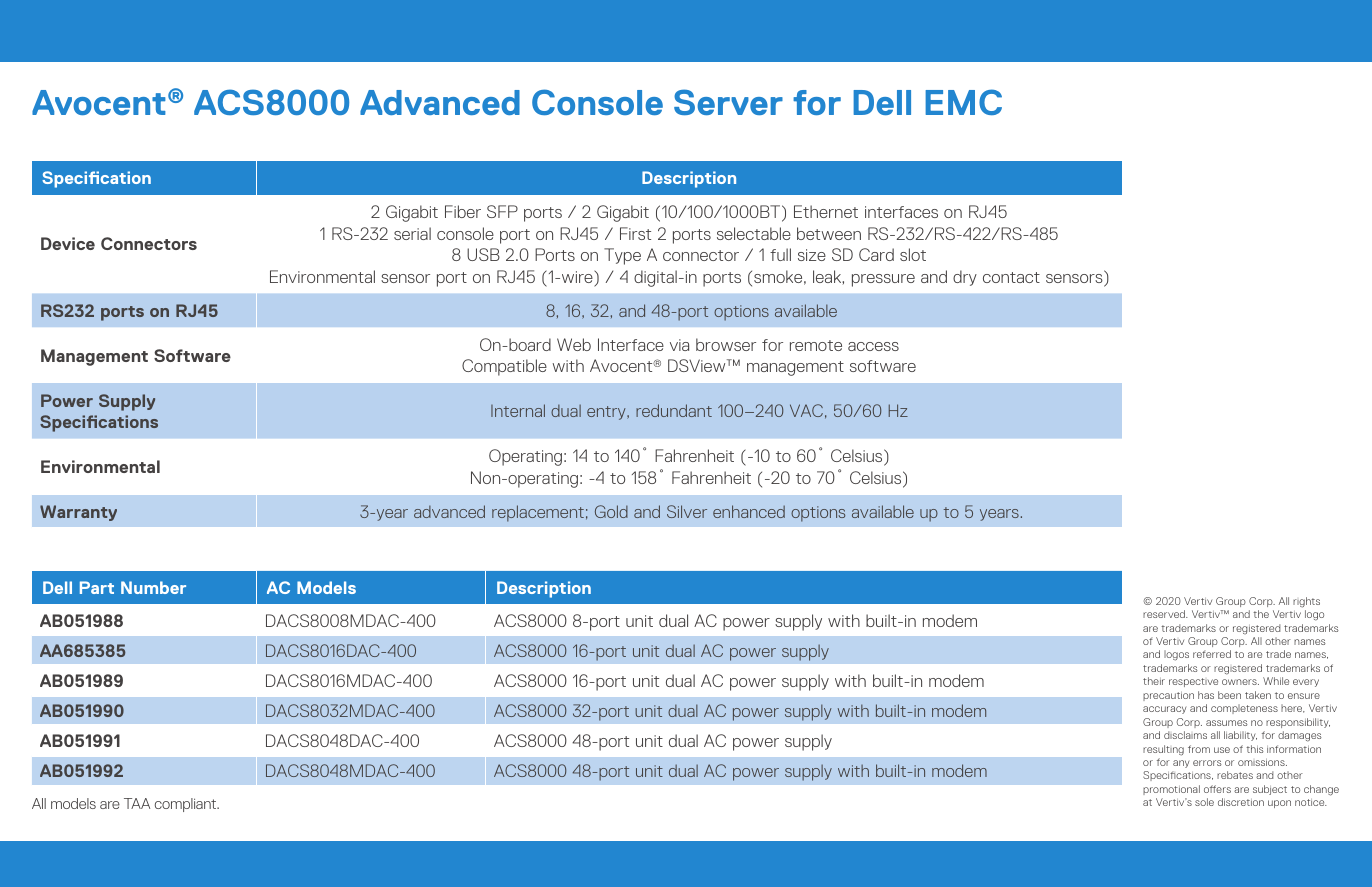 This screenshot has width=1372, height=887. I want to click on Fiber, so click(463, 211).
